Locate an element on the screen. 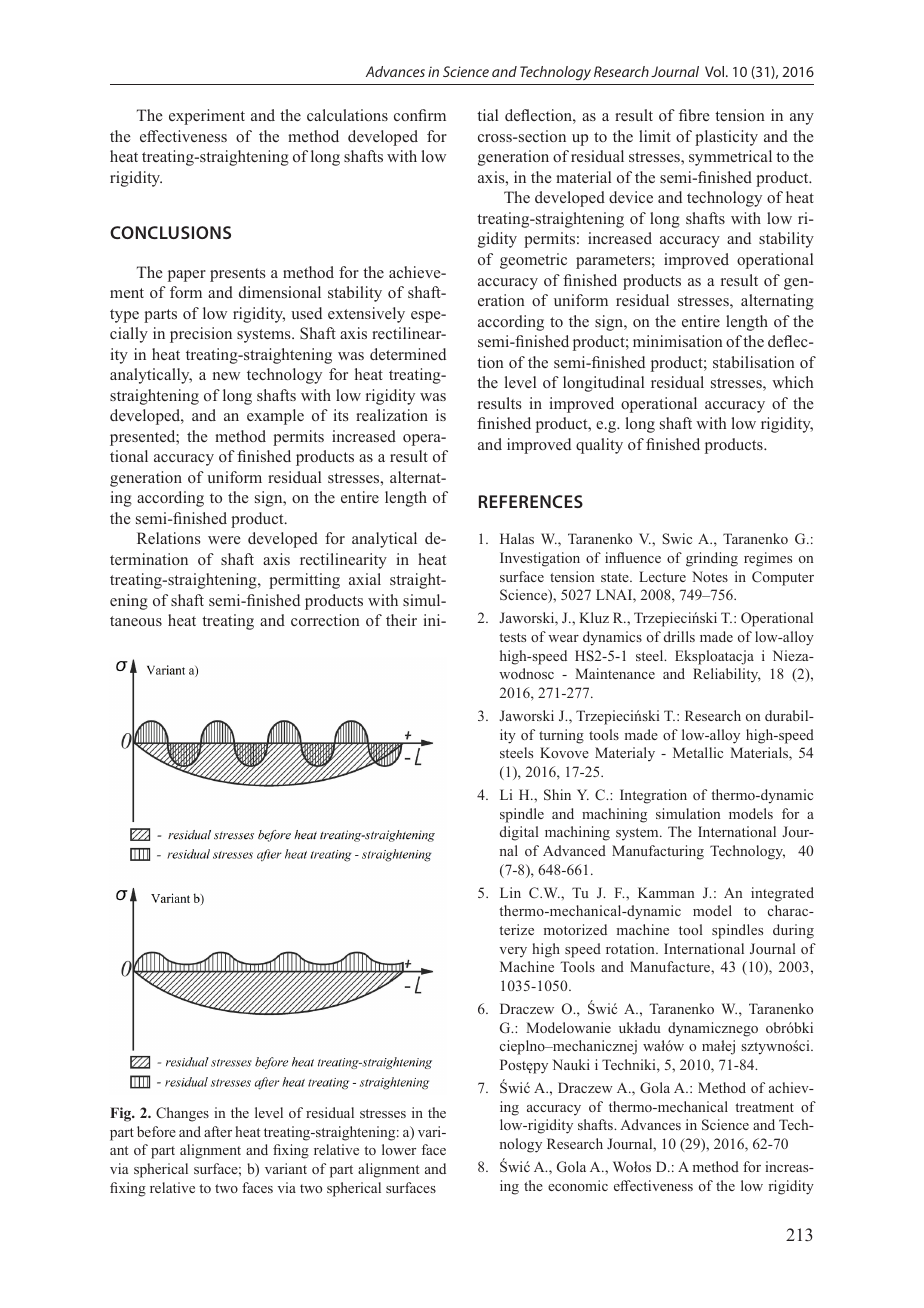 The width and height of the screenshot is (924, 1308). CONCLUSIONS is located at coordinates (170, 232).
